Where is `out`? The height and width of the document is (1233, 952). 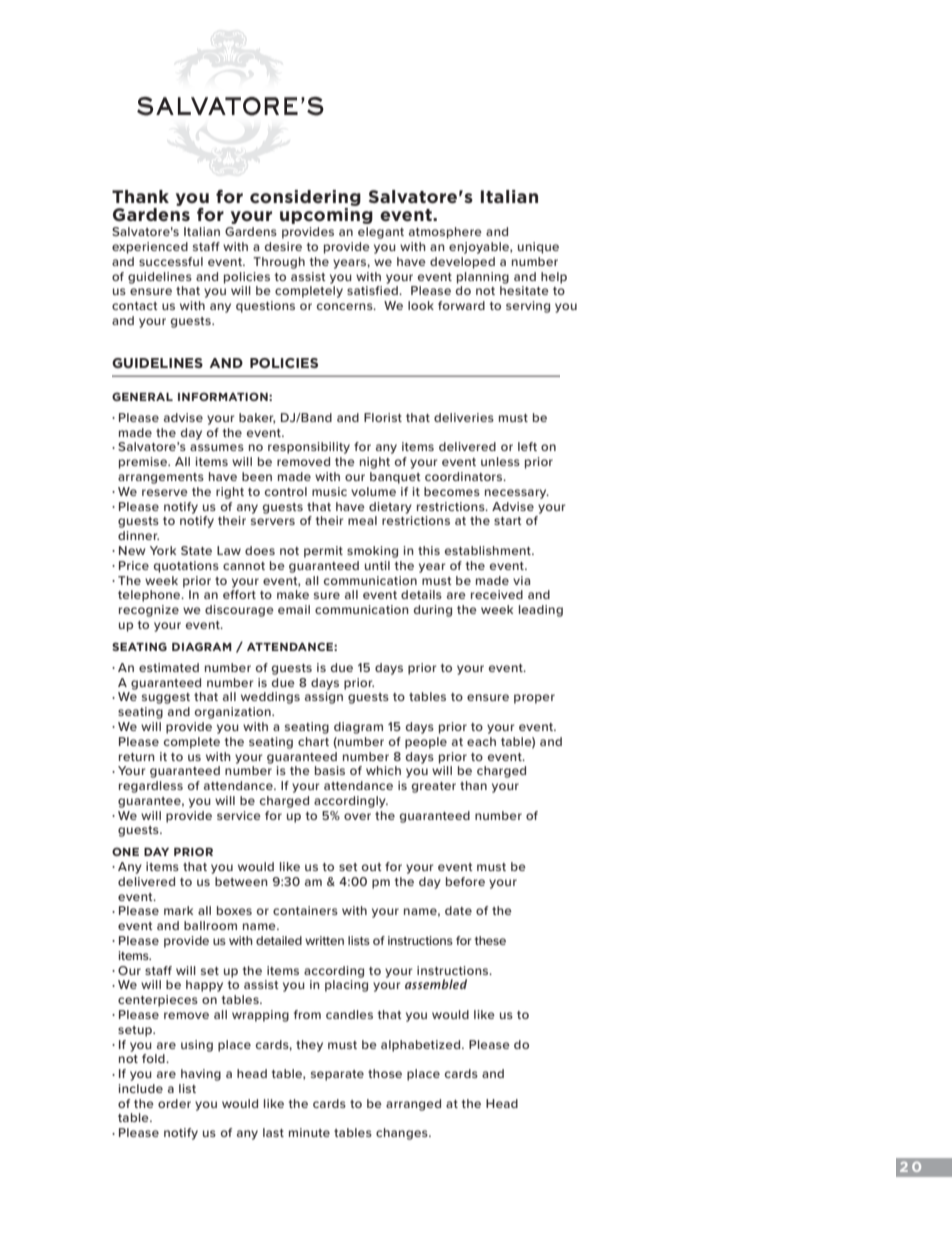
out is located at coordinates (372, 867).
